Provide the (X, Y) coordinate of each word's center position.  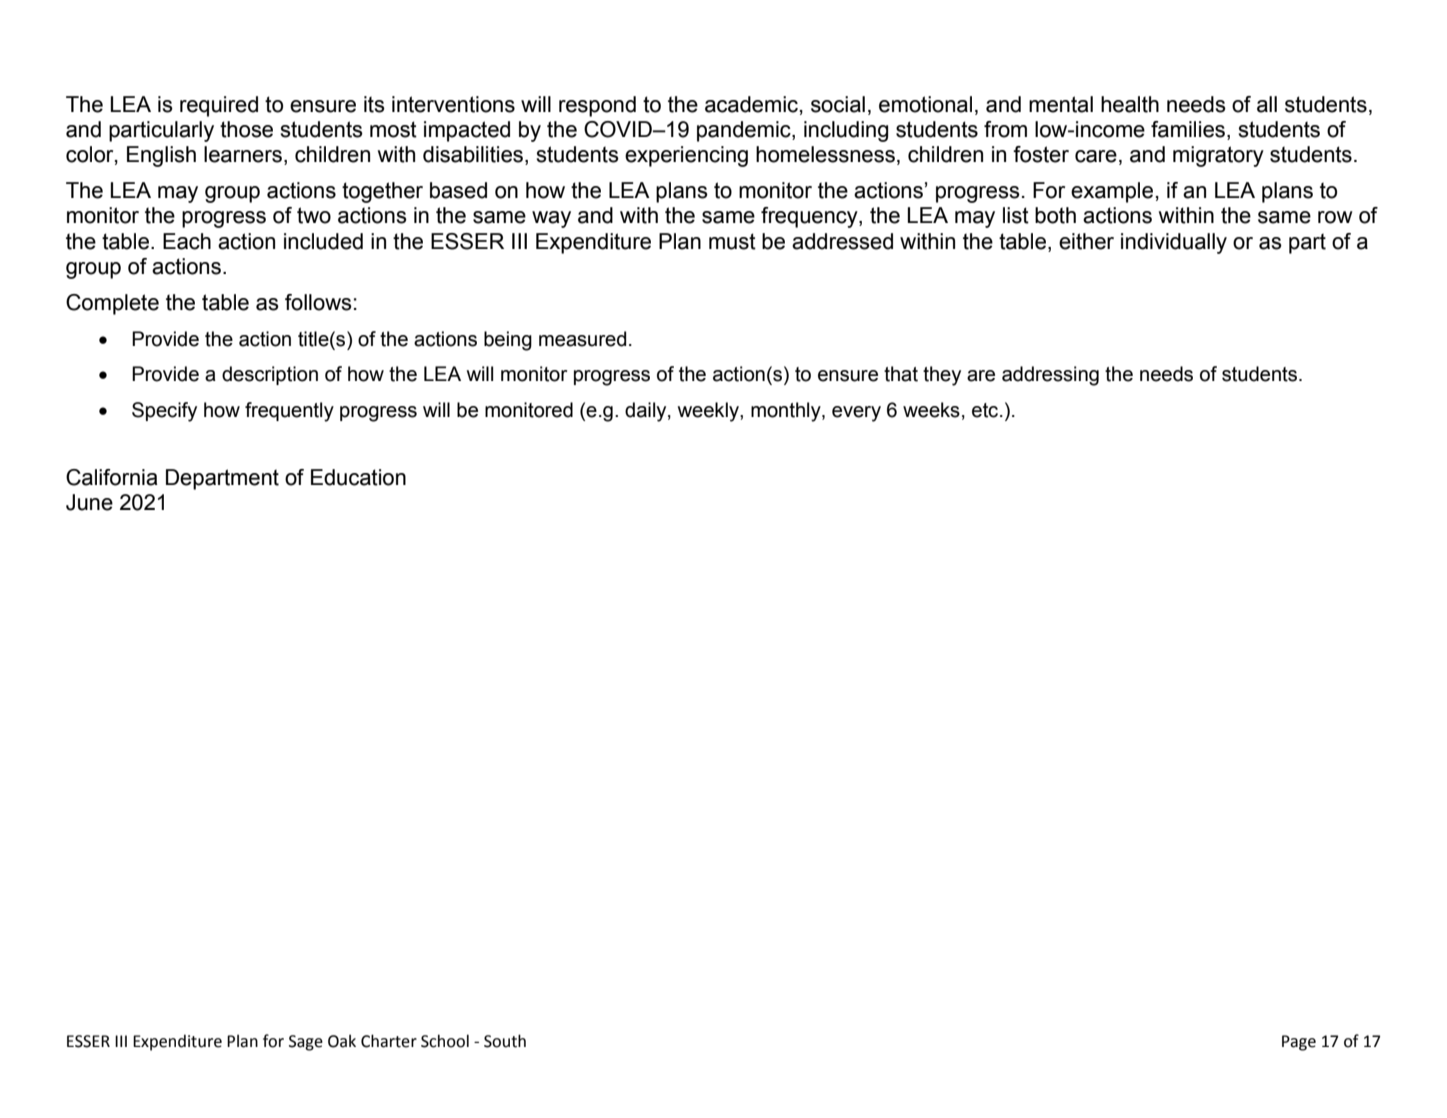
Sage (306, 1043)
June (89, 502)
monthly (787, 412)
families (1188, 129)
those (246, 129)
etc (986, 410)
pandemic (745, 131)
